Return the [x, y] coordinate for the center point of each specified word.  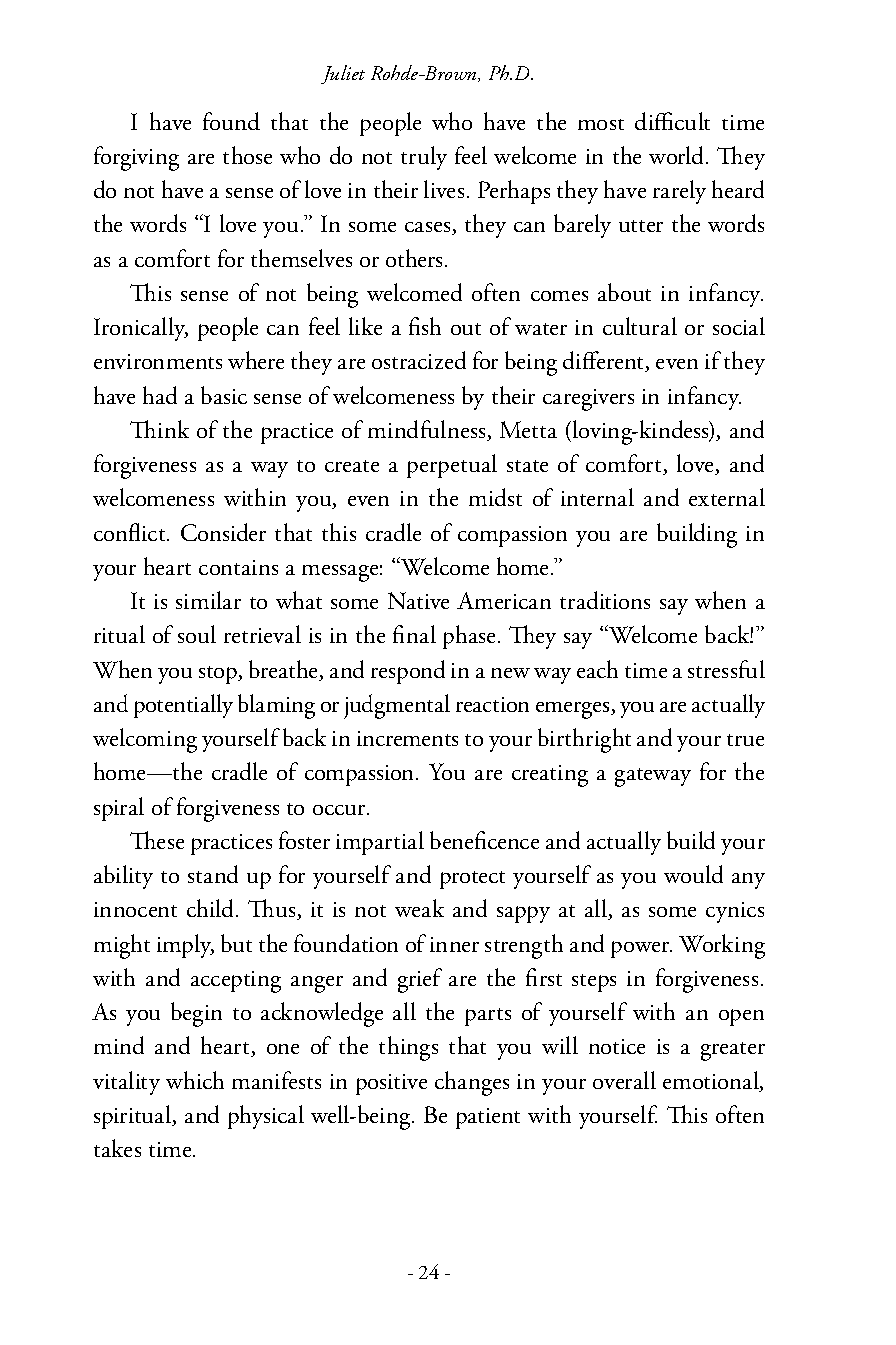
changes [472, 1083]
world [678, 155]
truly [424, 158]
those [247, 155]
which [195, 1080]
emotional [712, 1081]
